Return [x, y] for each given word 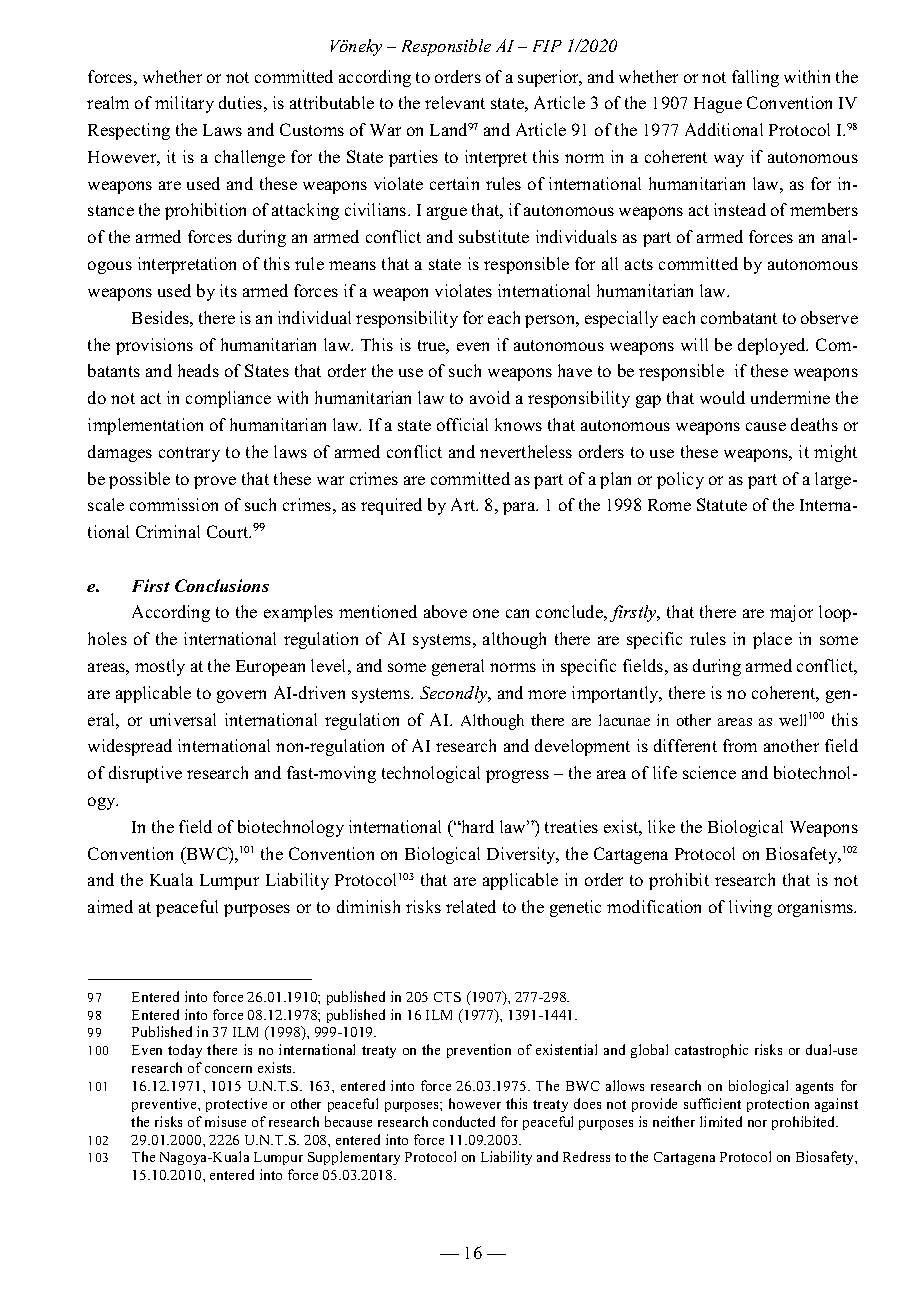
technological [431, 774]
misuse [225, 1121]
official [462, 424]
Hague [718, 105]
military [184, 104]
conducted [464, 1121]
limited [721, 1121]
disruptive [145, 774]
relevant [455, 102]
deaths [814, 424]
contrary [189, 454]
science [709, 772]
